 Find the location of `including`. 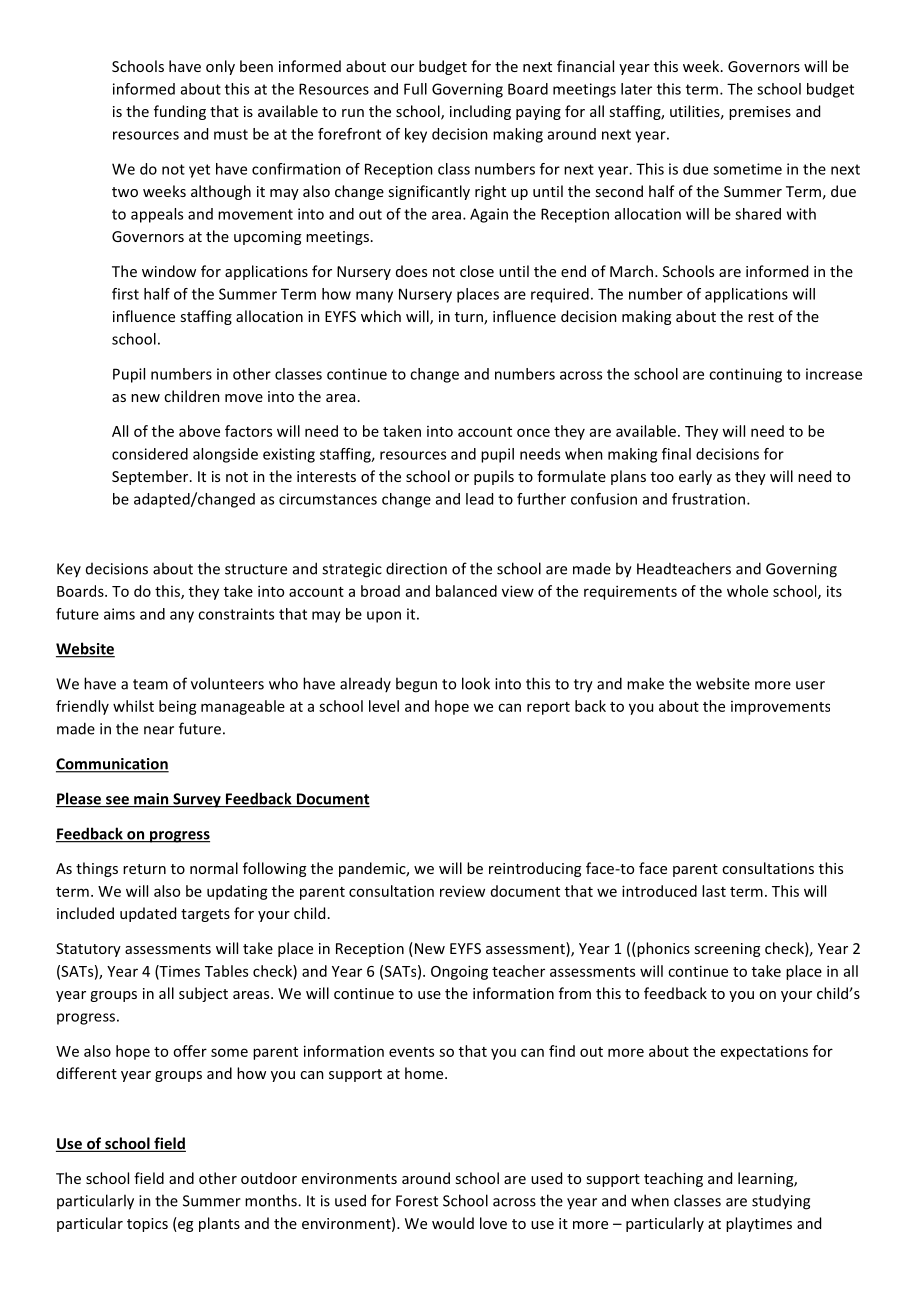

including is located at coordinates (480, 112).
